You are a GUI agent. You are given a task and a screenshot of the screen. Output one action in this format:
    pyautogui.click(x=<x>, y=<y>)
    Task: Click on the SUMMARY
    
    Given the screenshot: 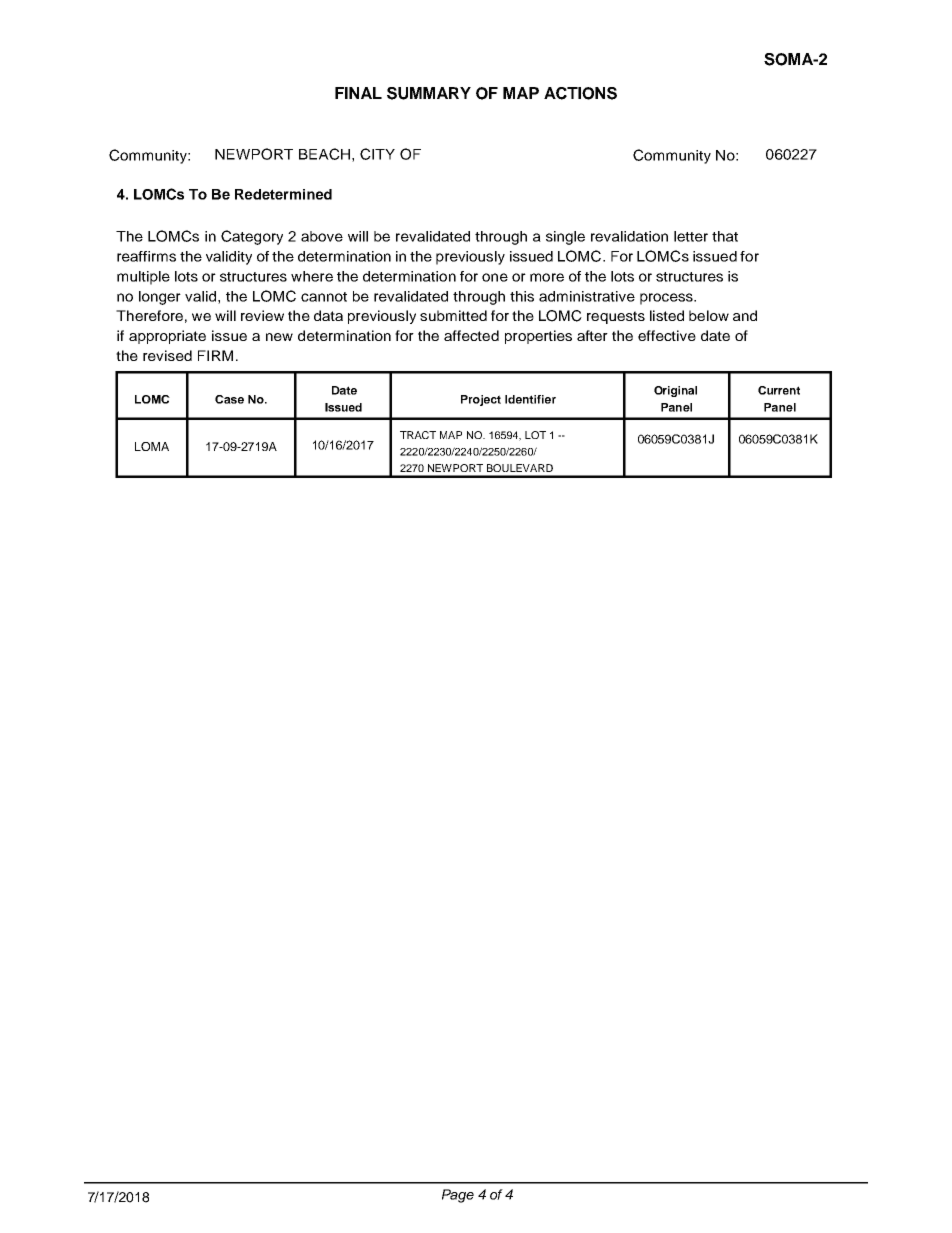 What is the action you would take?
    pyautogui.click(x=429, y=93)
